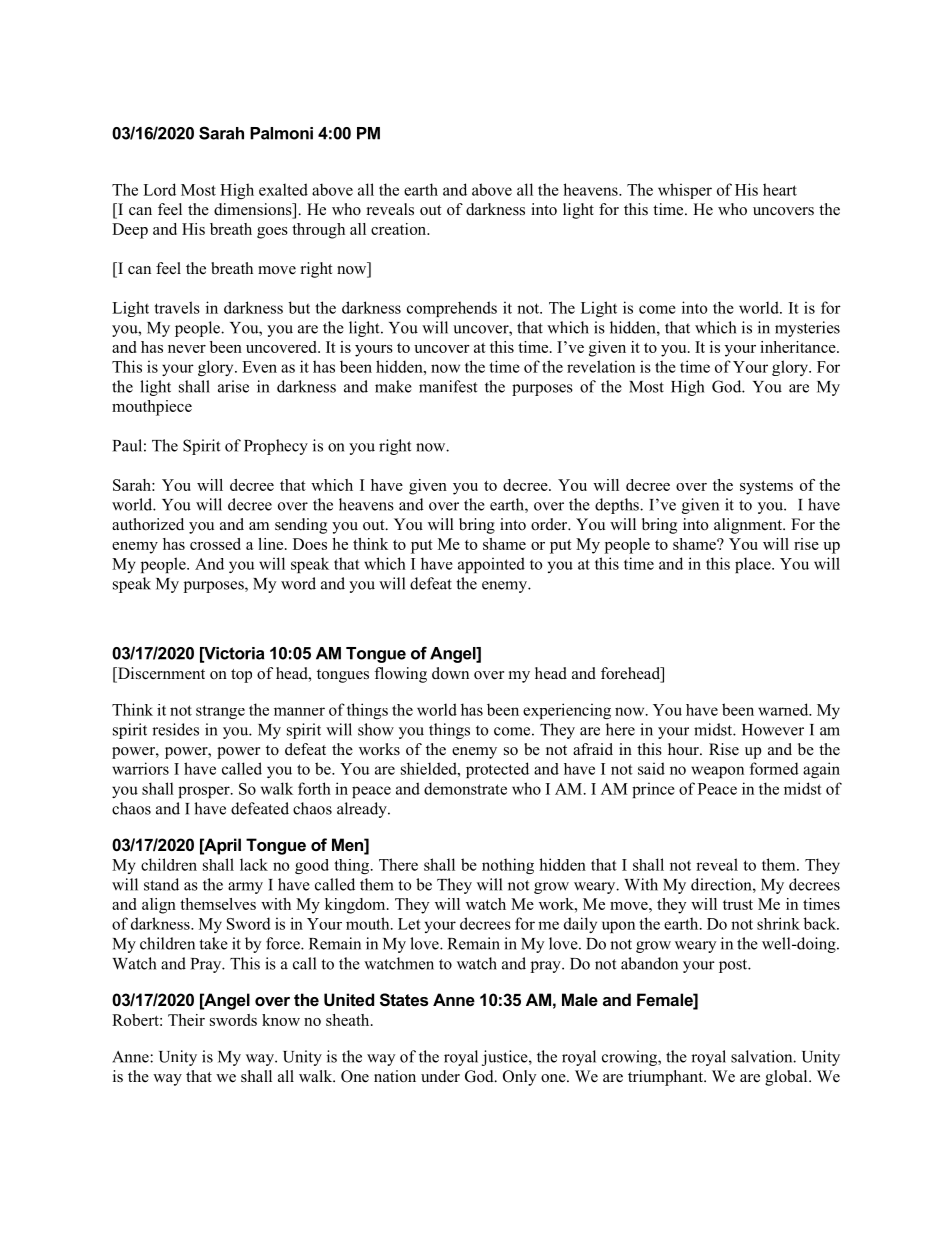 The width and height of the screenshot is (952, 1233). Describe the element at coordinates (450, 673) in the screenshot. I see `down` at that location.
